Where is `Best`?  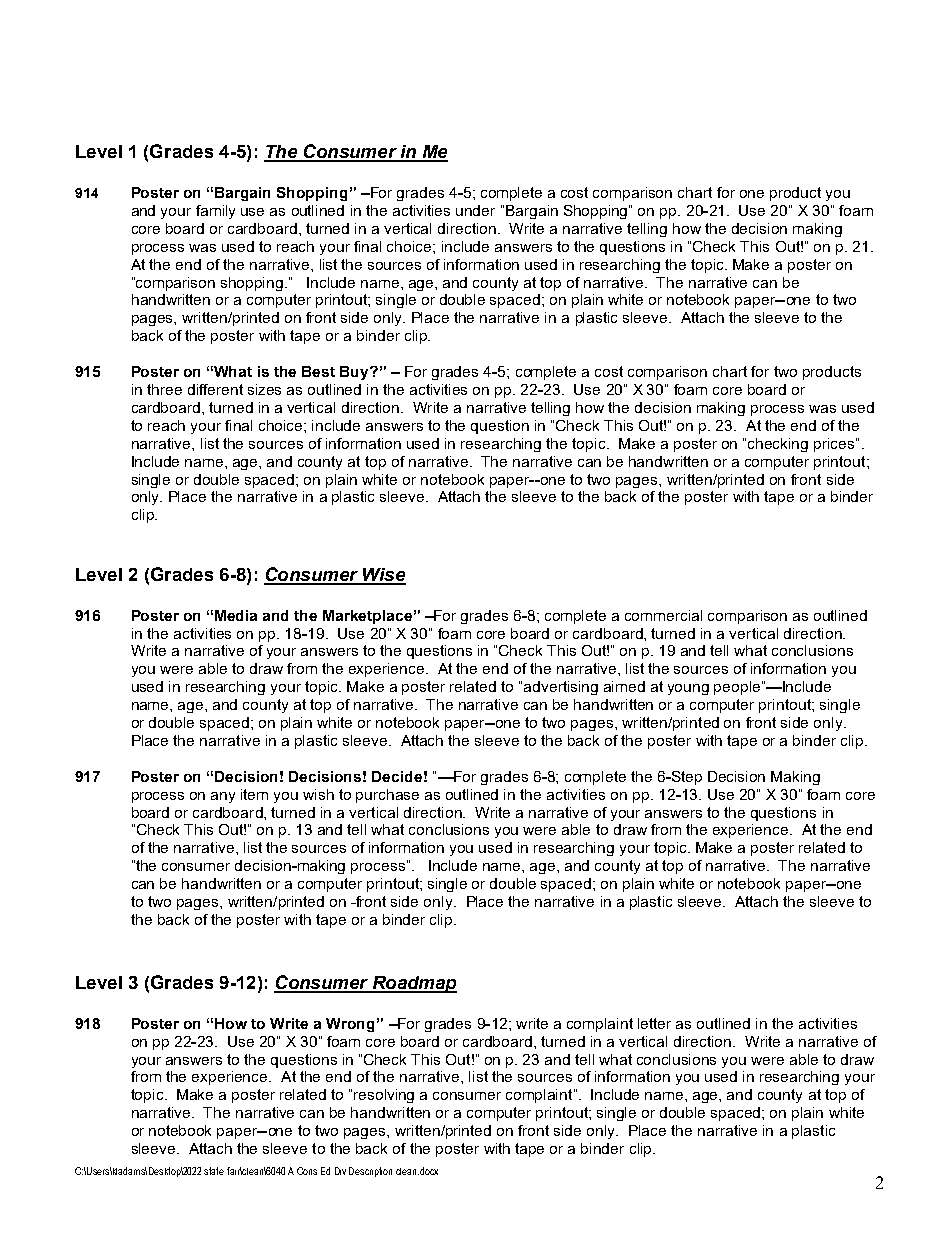 Best is located at coordinates (318, 371).
